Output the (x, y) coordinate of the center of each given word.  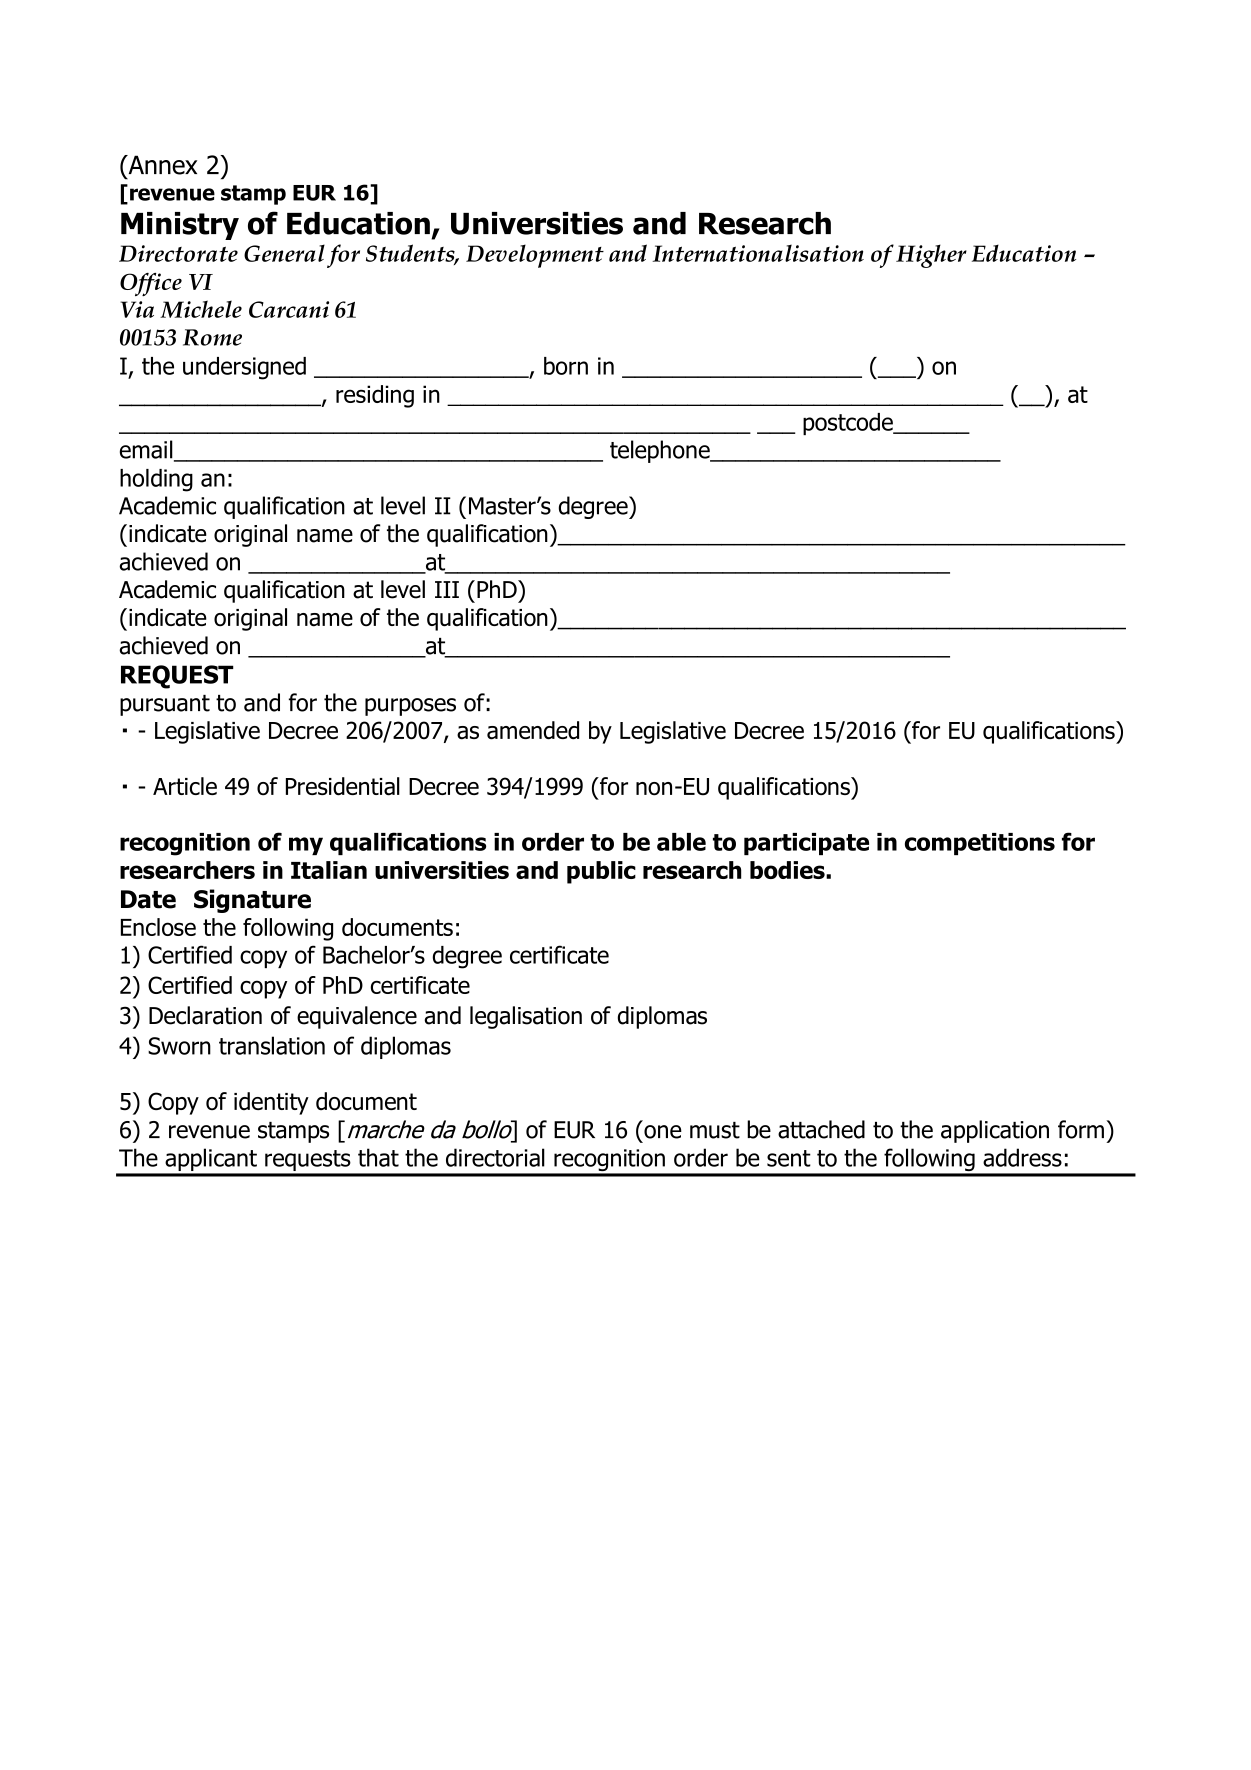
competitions (980, 844)
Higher (931, 256)
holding (156, 480)
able (681, 842)
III (447, 589)
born (566, 366)
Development (535, 256)
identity (271, 1103)
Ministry (180, 226)
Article (185, 786)
